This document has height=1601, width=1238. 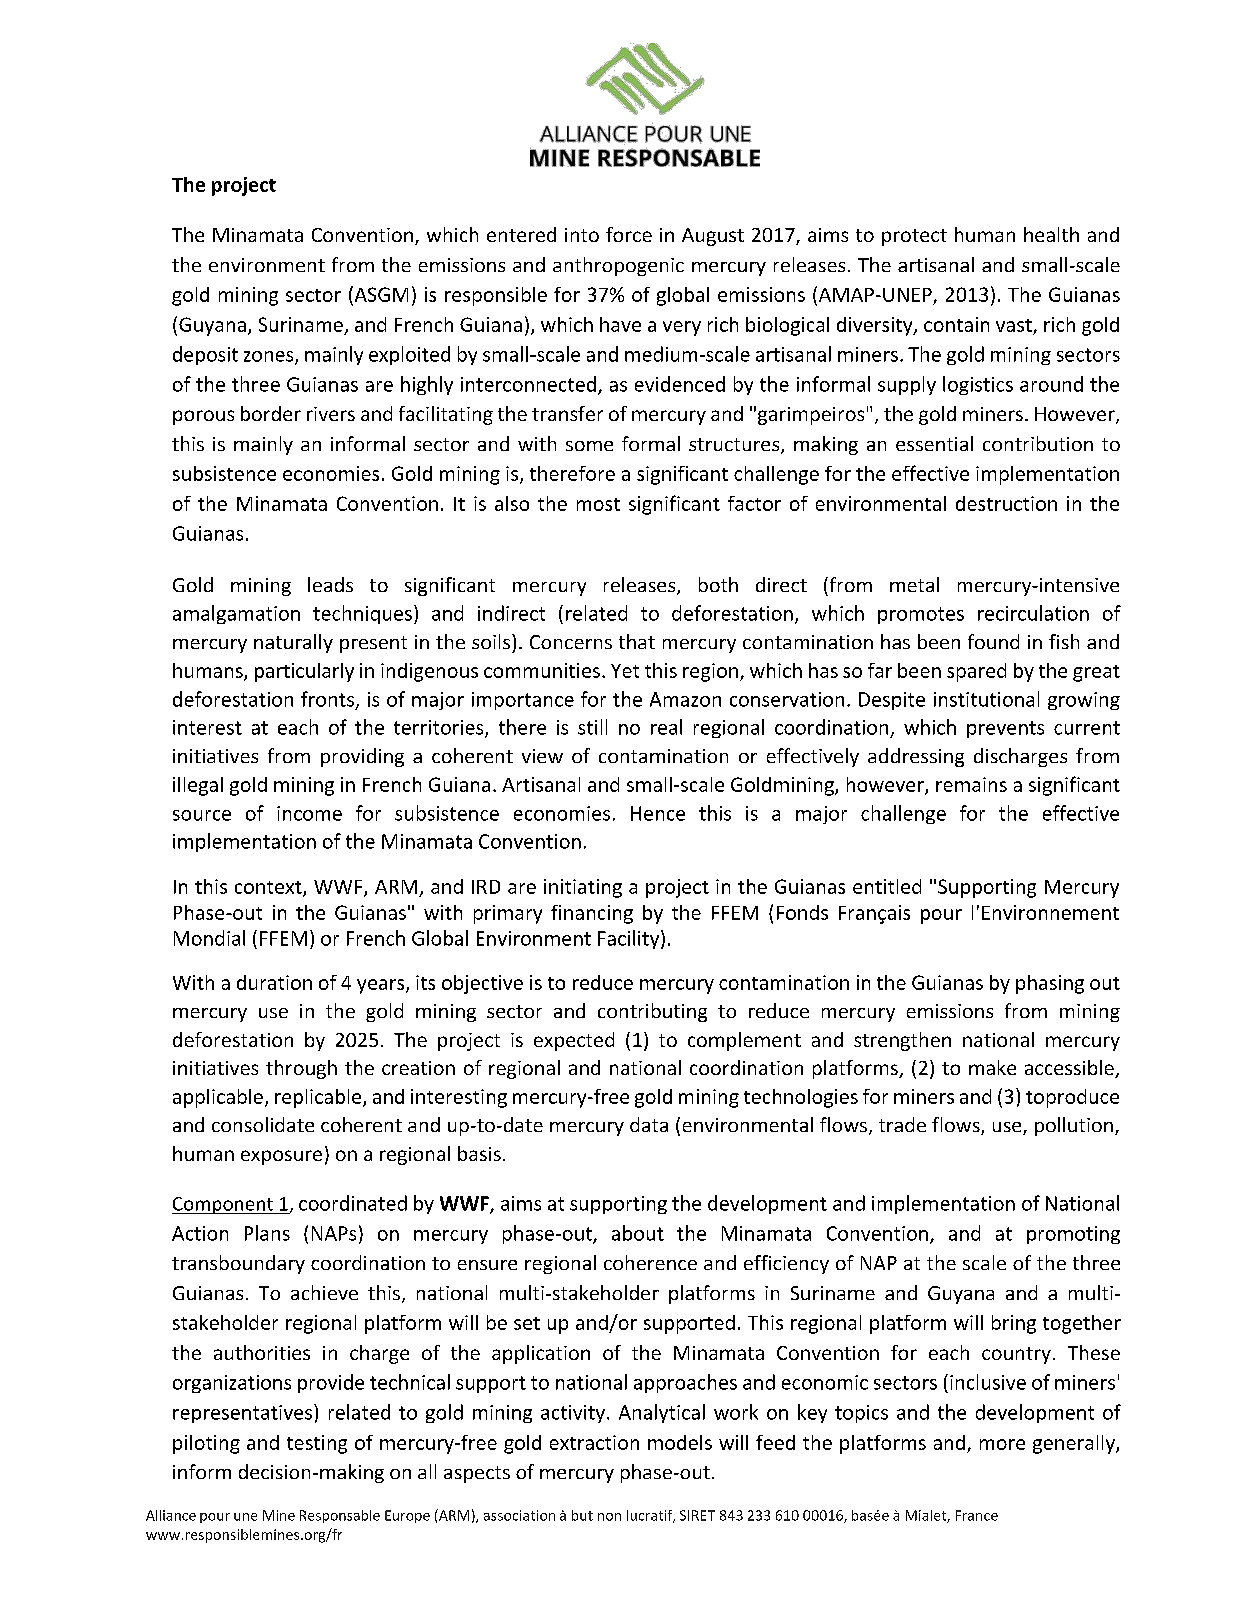 I want to click on promoting, so click(x=1073, y=1235).
